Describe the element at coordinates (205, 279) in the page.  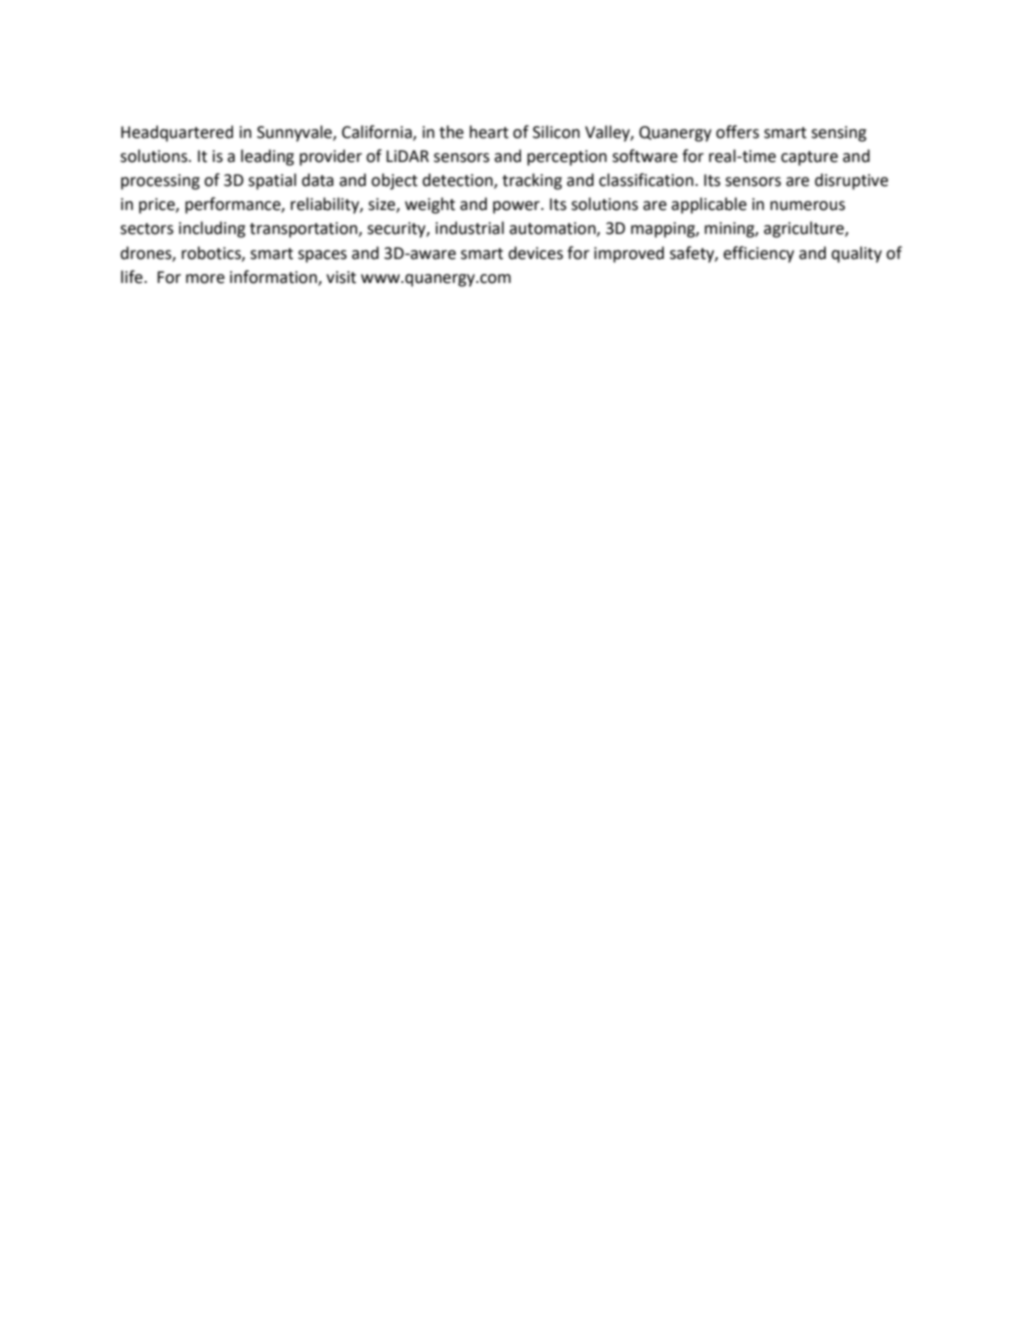
I see `more` at that location.
